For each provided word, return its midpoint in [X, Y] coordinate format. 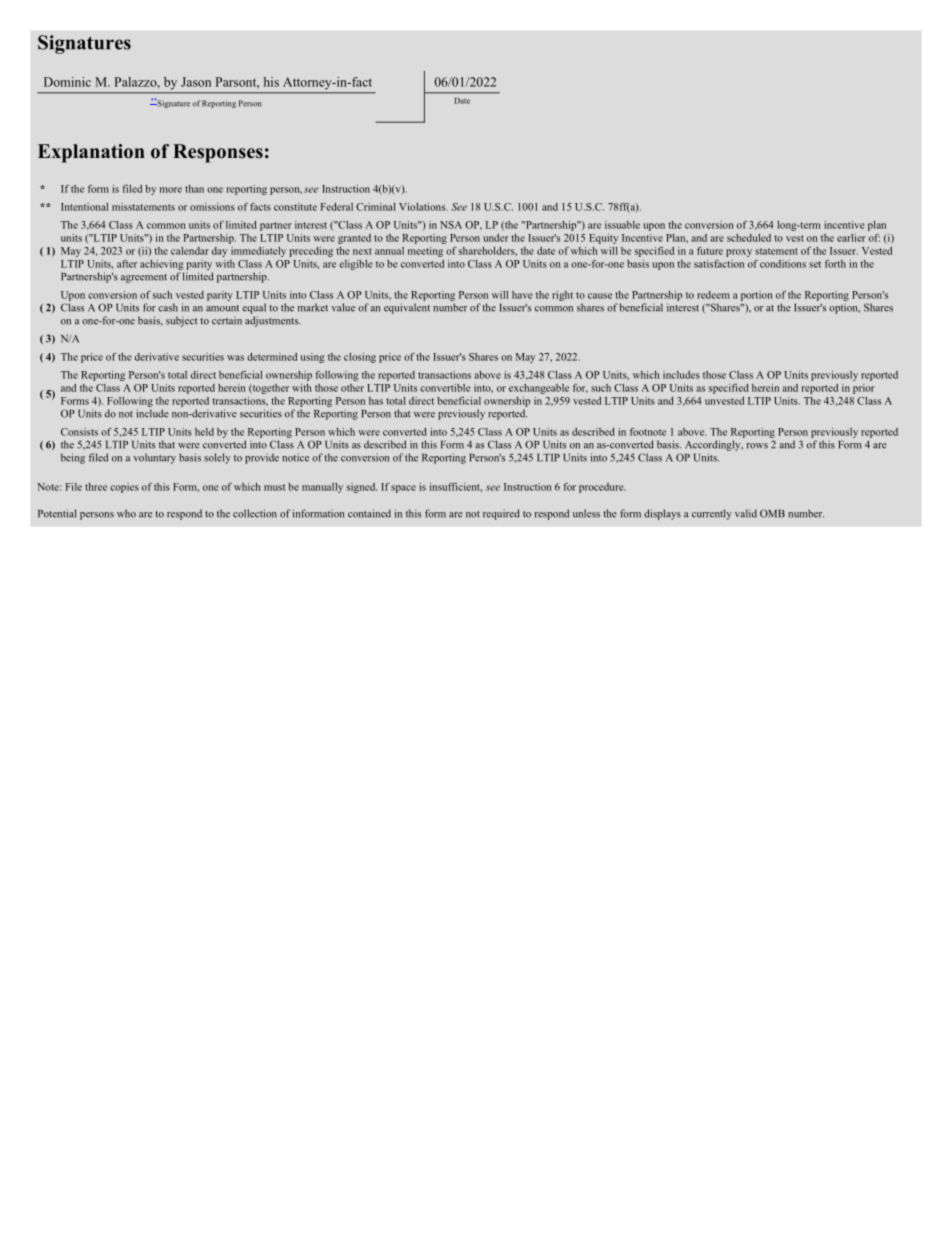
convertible [445, 388]
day [219, 252]
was [235, 358]
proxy [739, 253]
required [501, 514]
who [126, 513]
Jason [196, 82]
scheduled [749, 238]
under [496, 238]
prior [864, 389]
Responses [218, 153]
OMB [772, 513]
